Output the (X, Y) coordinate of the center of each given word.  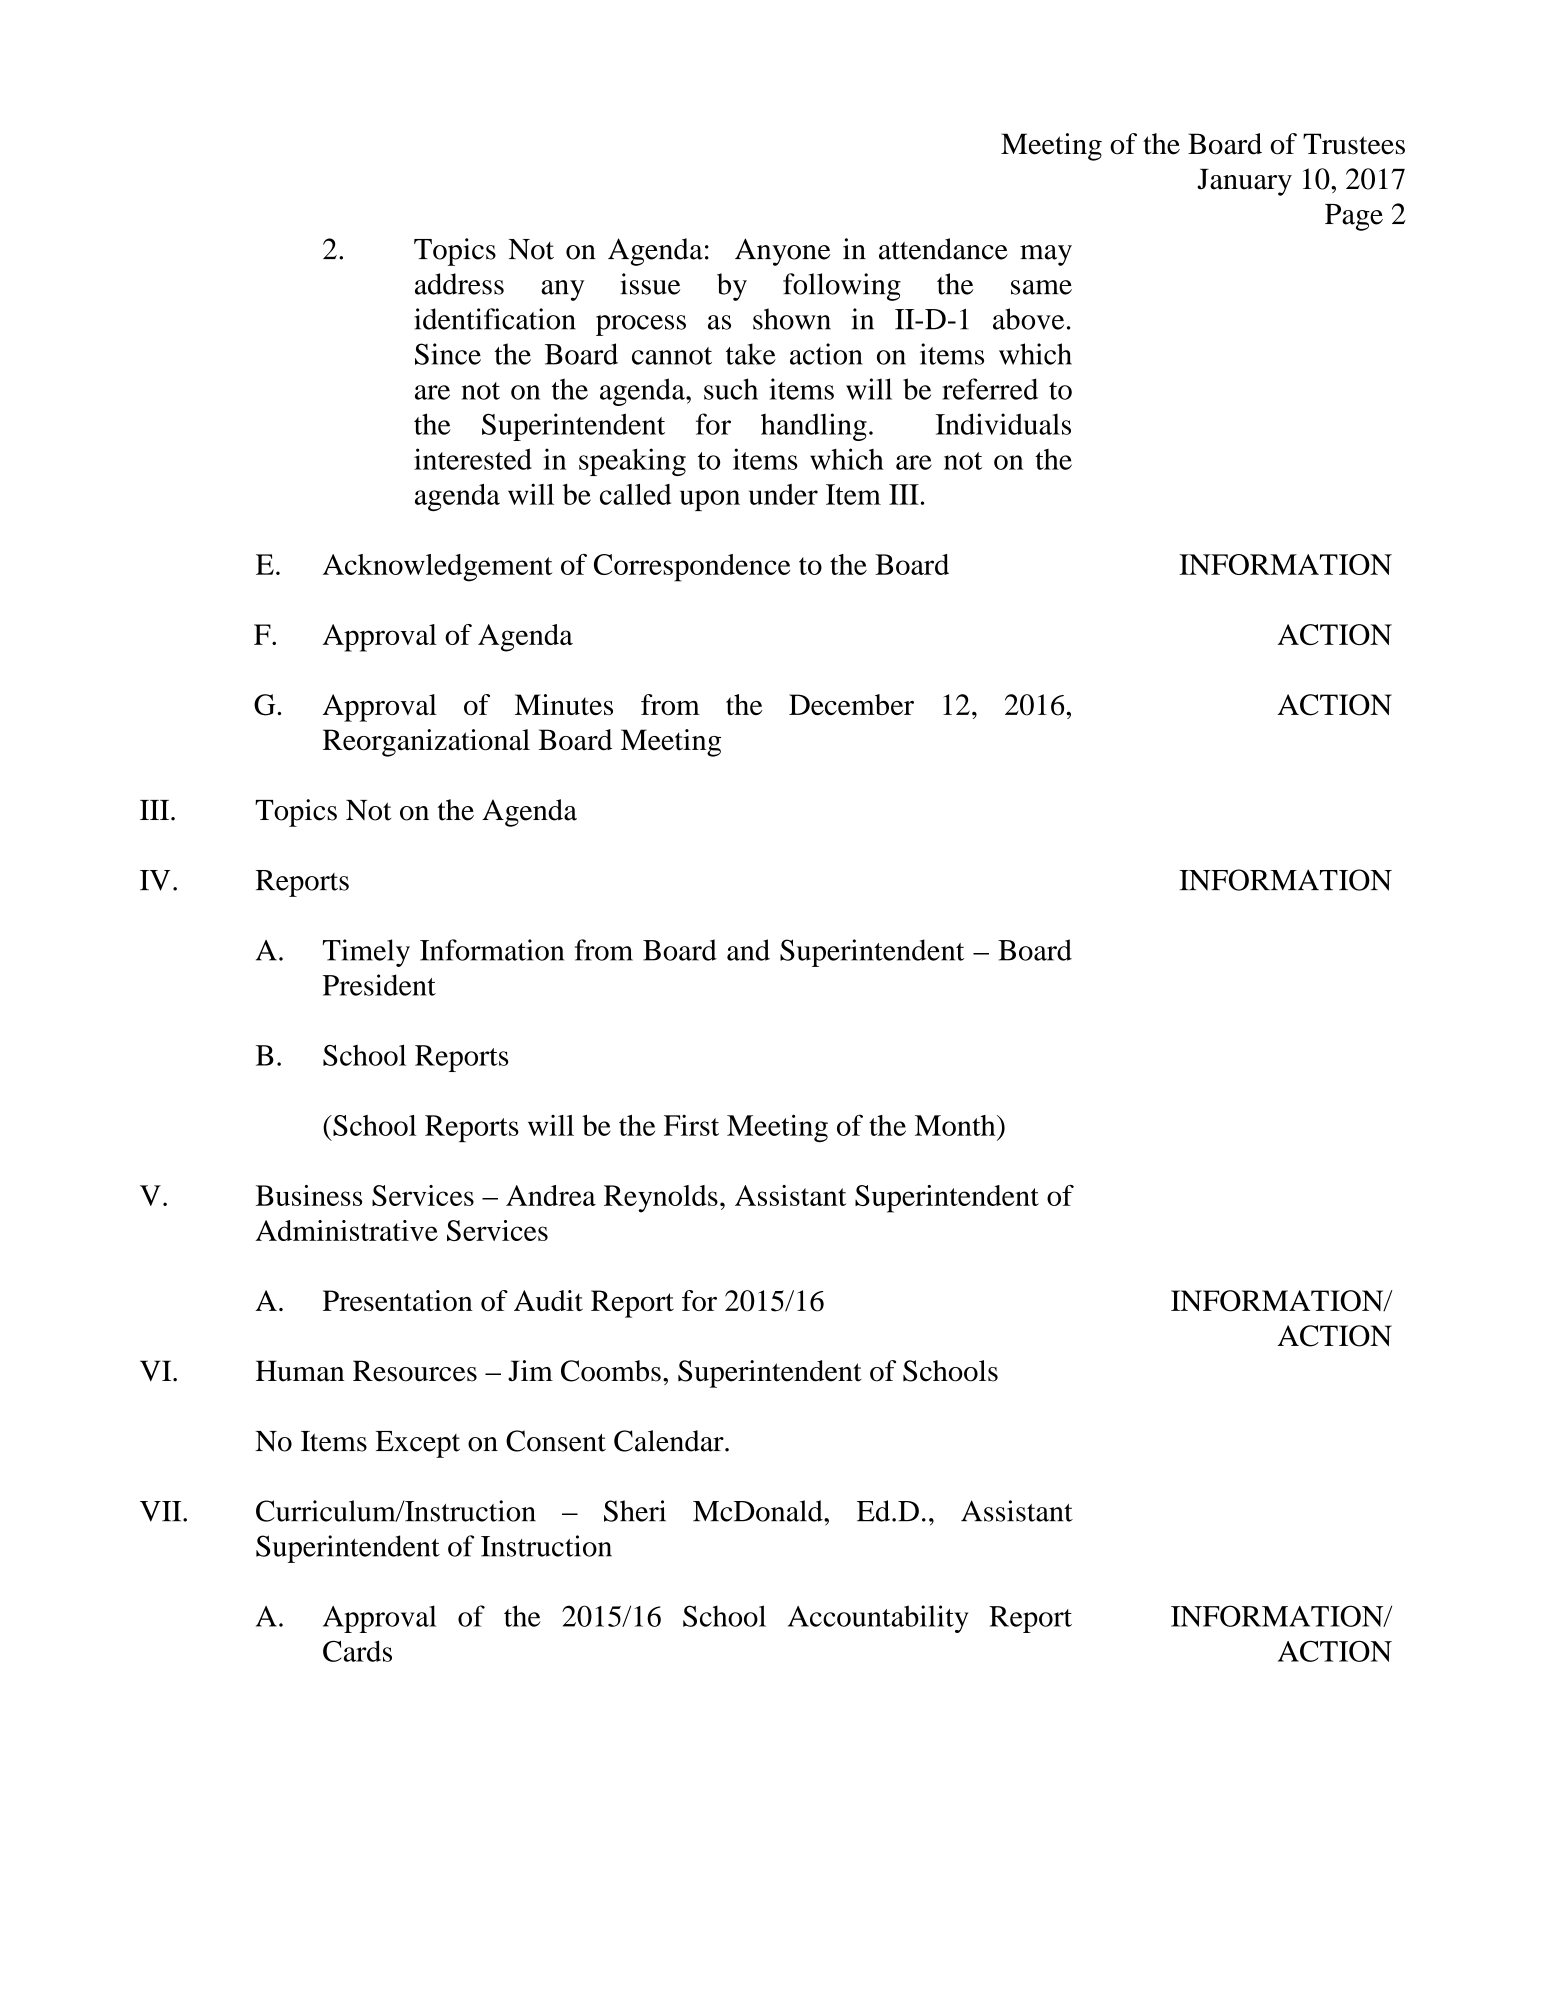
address (459, 284)
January (1244, 182)
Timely (366, 953)
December (851, 704)
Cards (357, 1651)
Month (956, 1125)
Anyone (783, 252)
